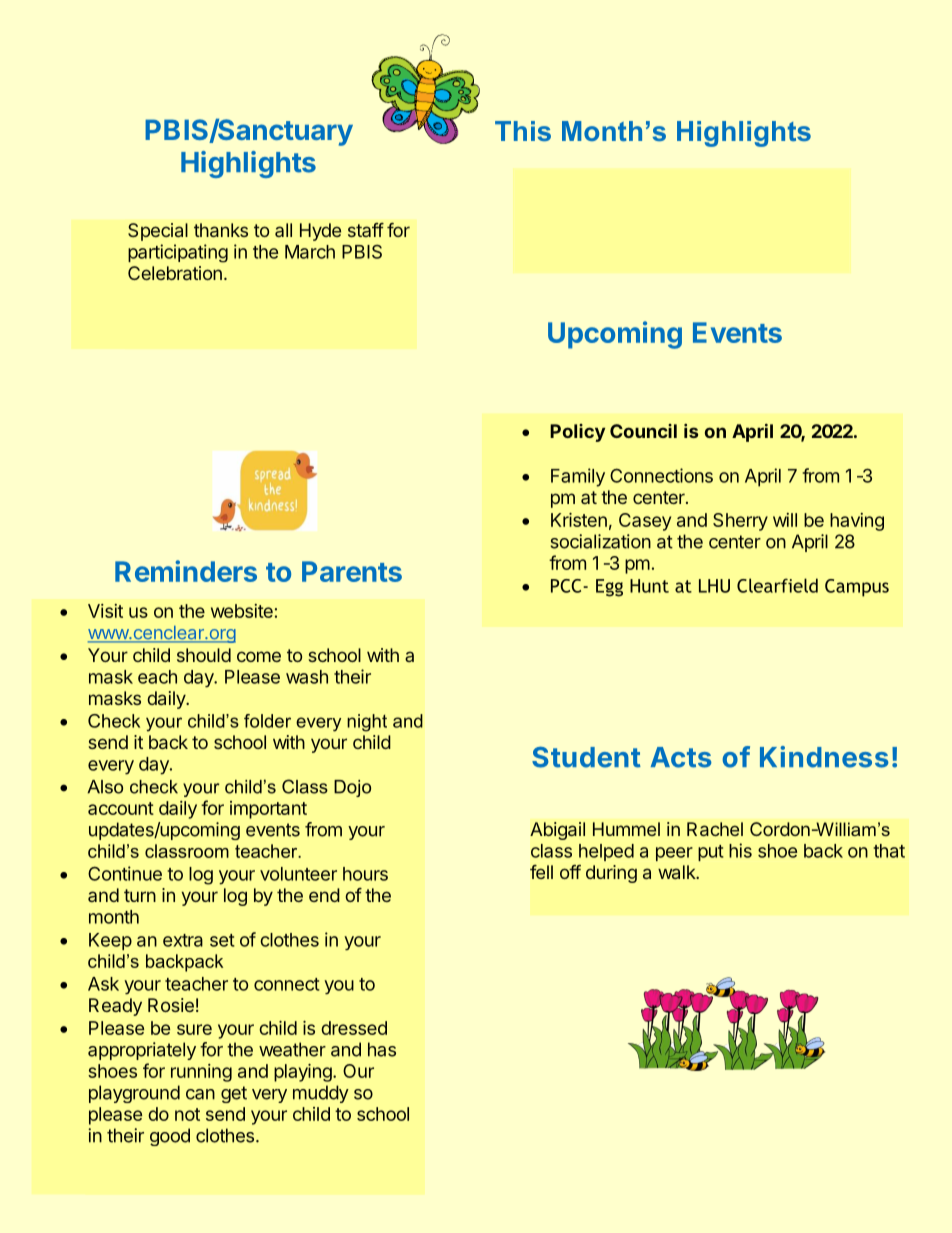  What do you see at coordinates (186, 571) in the screenshot?
I see `Reminders` at bounding box center [186, 571].
